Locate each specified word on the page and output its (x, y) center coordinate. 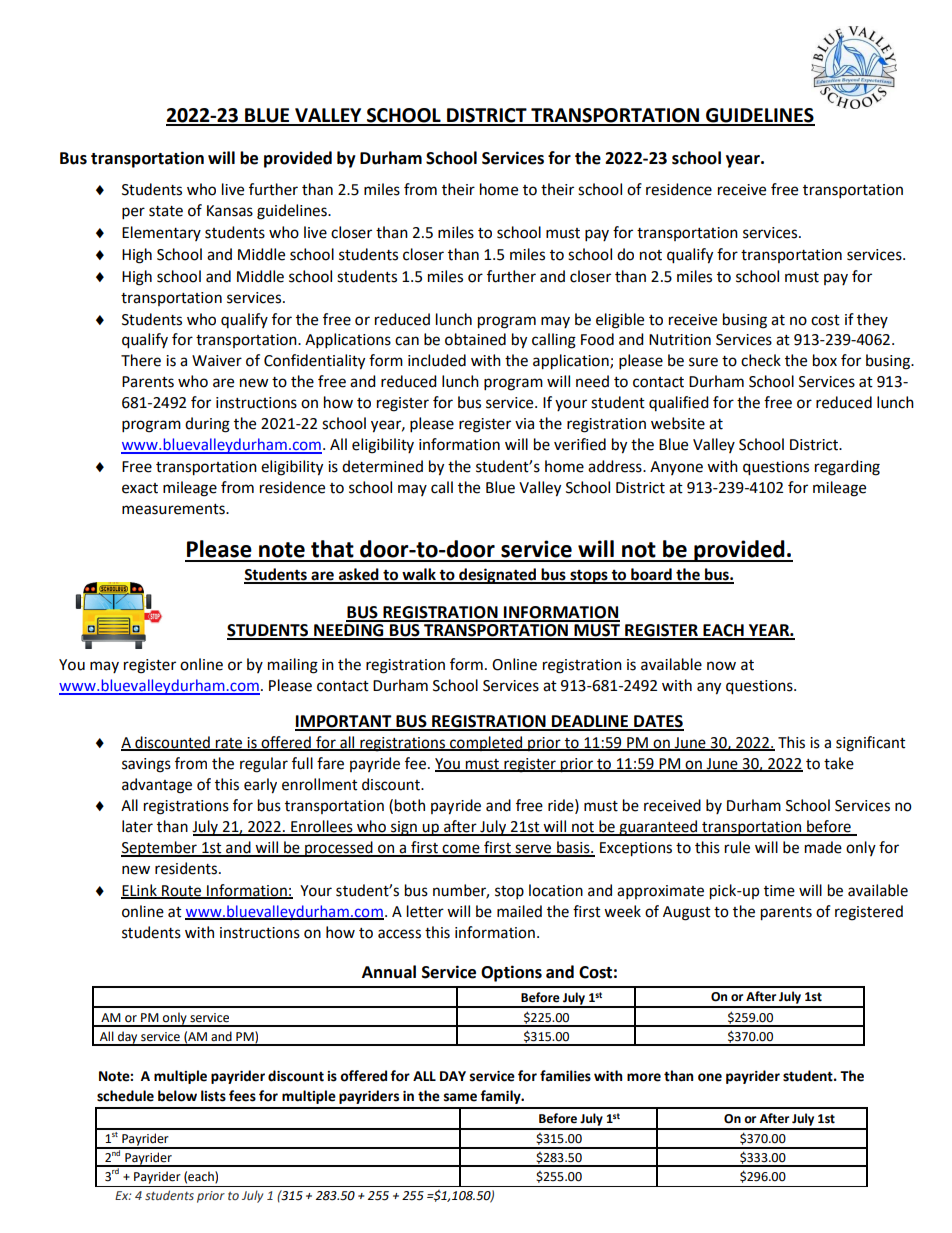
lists (213, 1096)
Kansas (230, 211)
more (644, 1077)
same (460, 1097)
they (872, 320)
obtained (475, 339)
